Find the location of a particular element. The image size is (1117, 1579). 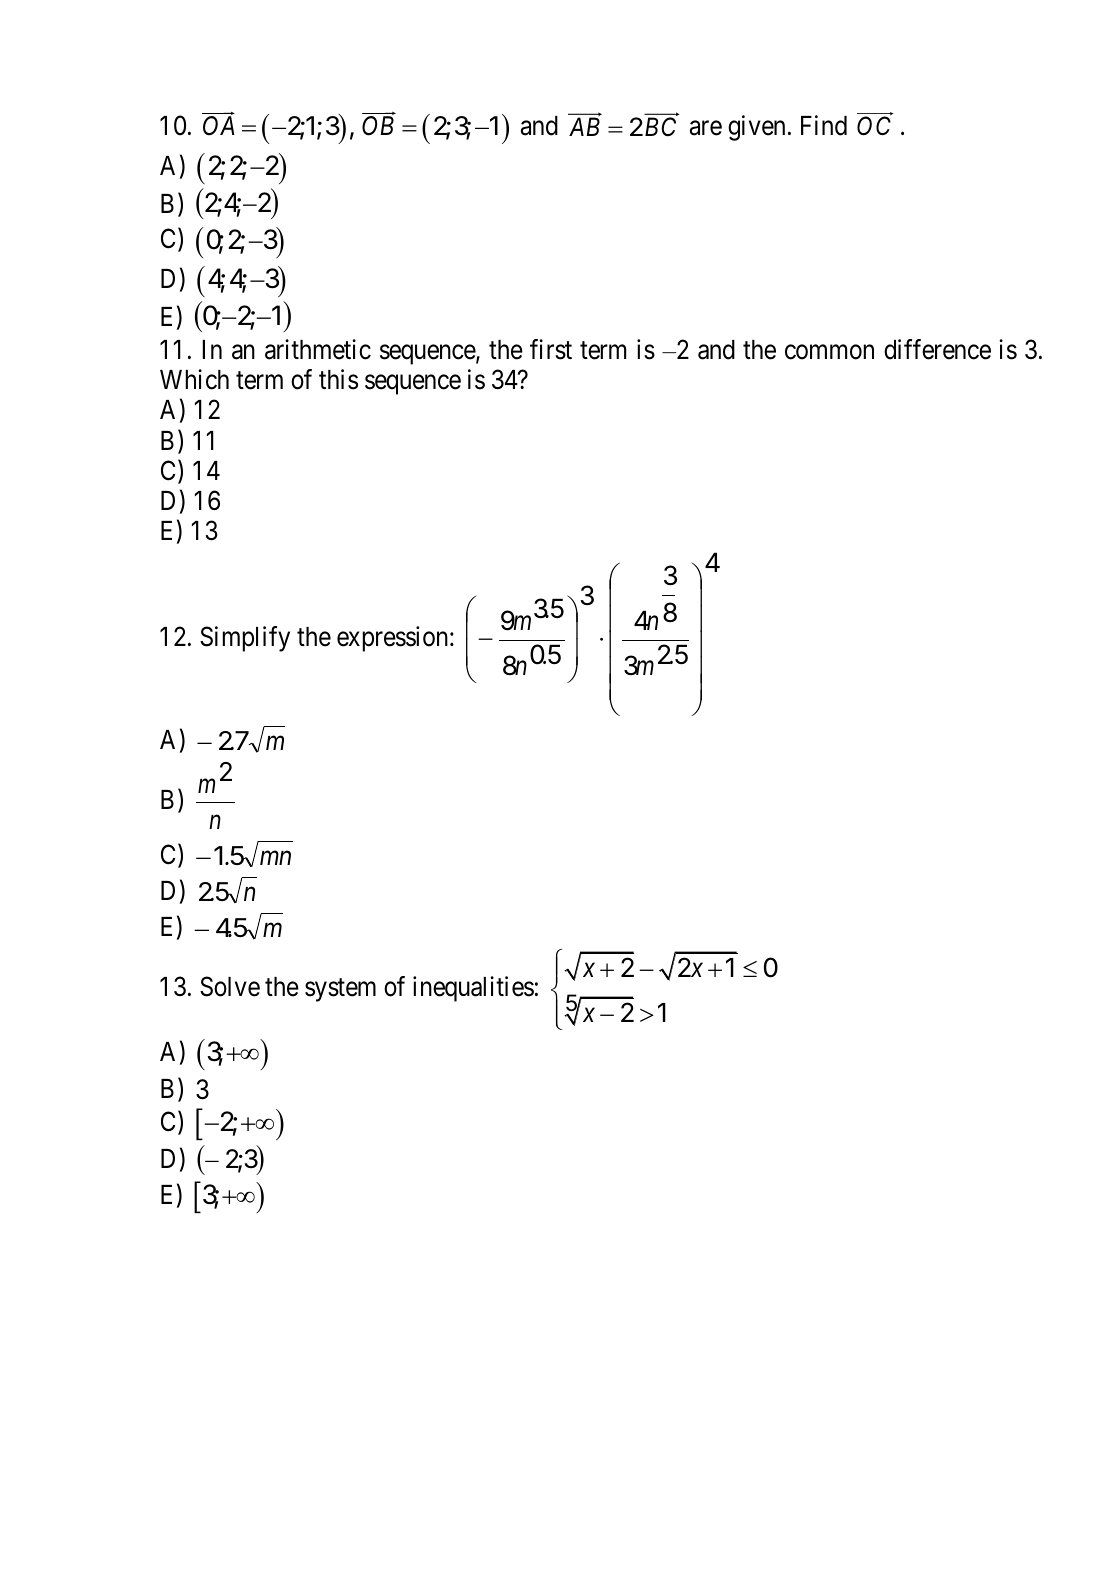

first is located at coordinates (551, 349).
